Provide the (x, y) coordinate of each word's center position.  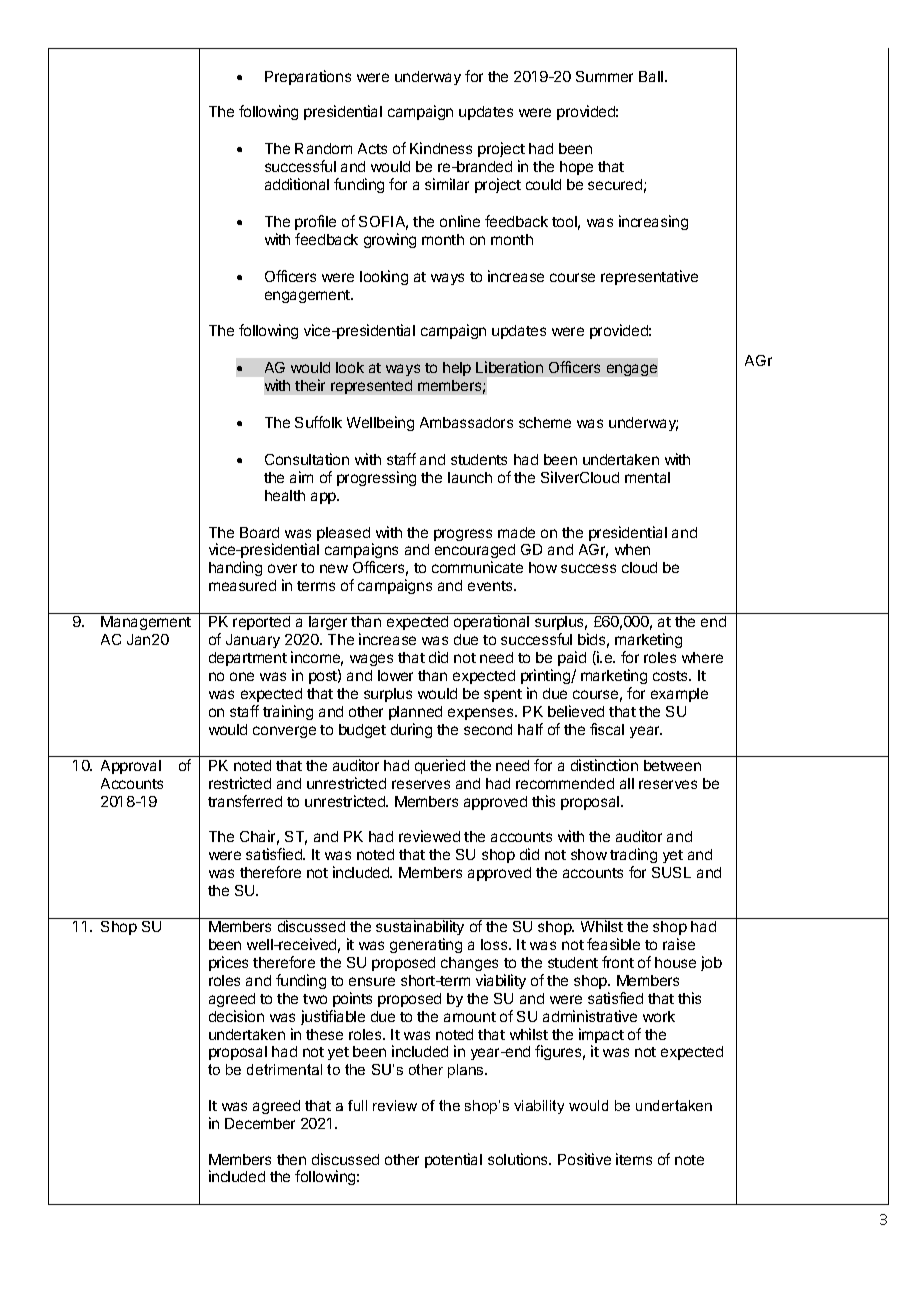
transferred (245, 801)
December (260, 1123)
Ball (651, 76)
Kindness (441, 148)
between (672, 765)
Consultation (307, 459)
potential (453, 1160)
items (634, 1159)
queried (440, 766)
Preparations (308, 77)
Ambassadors (466, 422)
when (632, 549)
